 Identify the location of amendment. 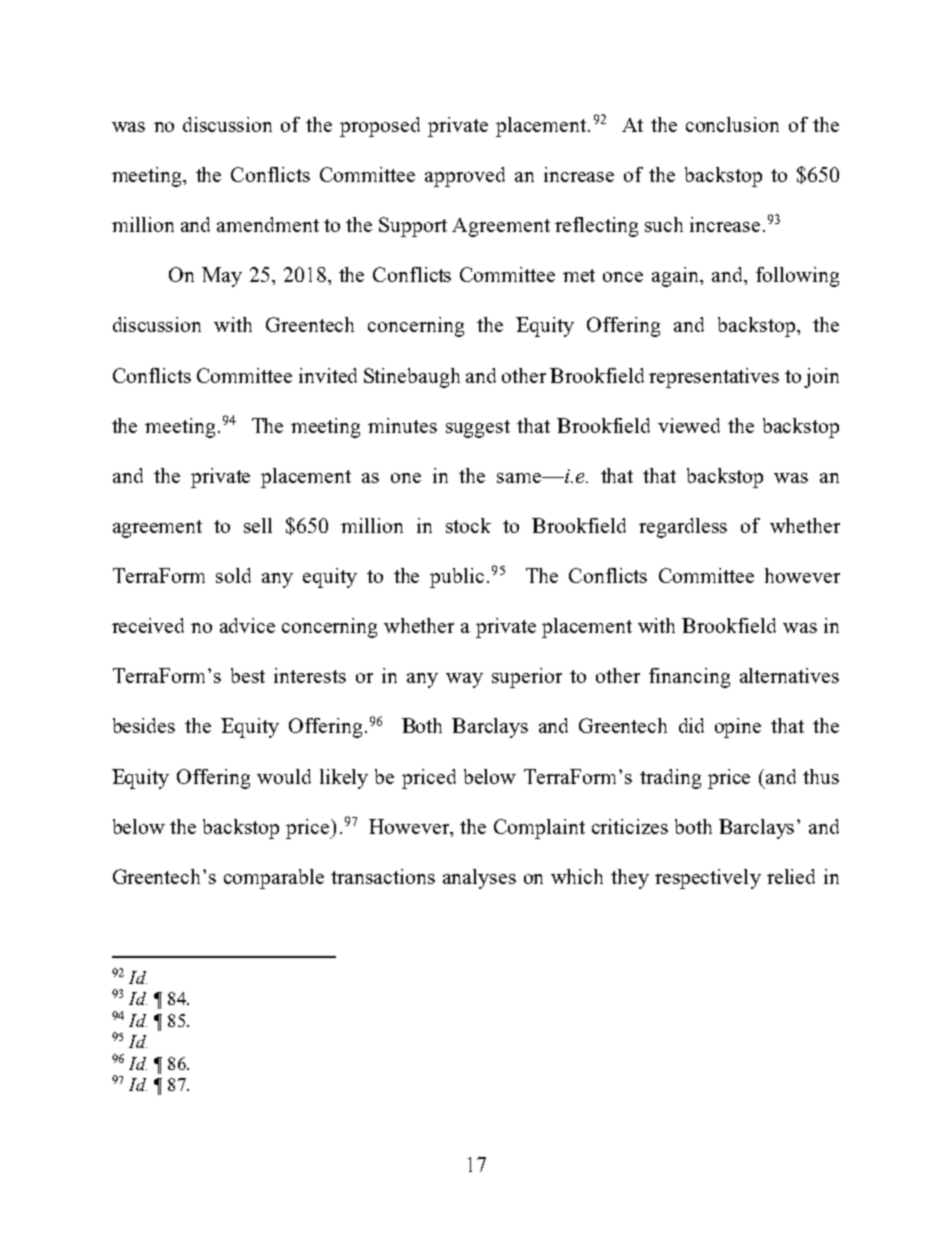
(268, 224).
